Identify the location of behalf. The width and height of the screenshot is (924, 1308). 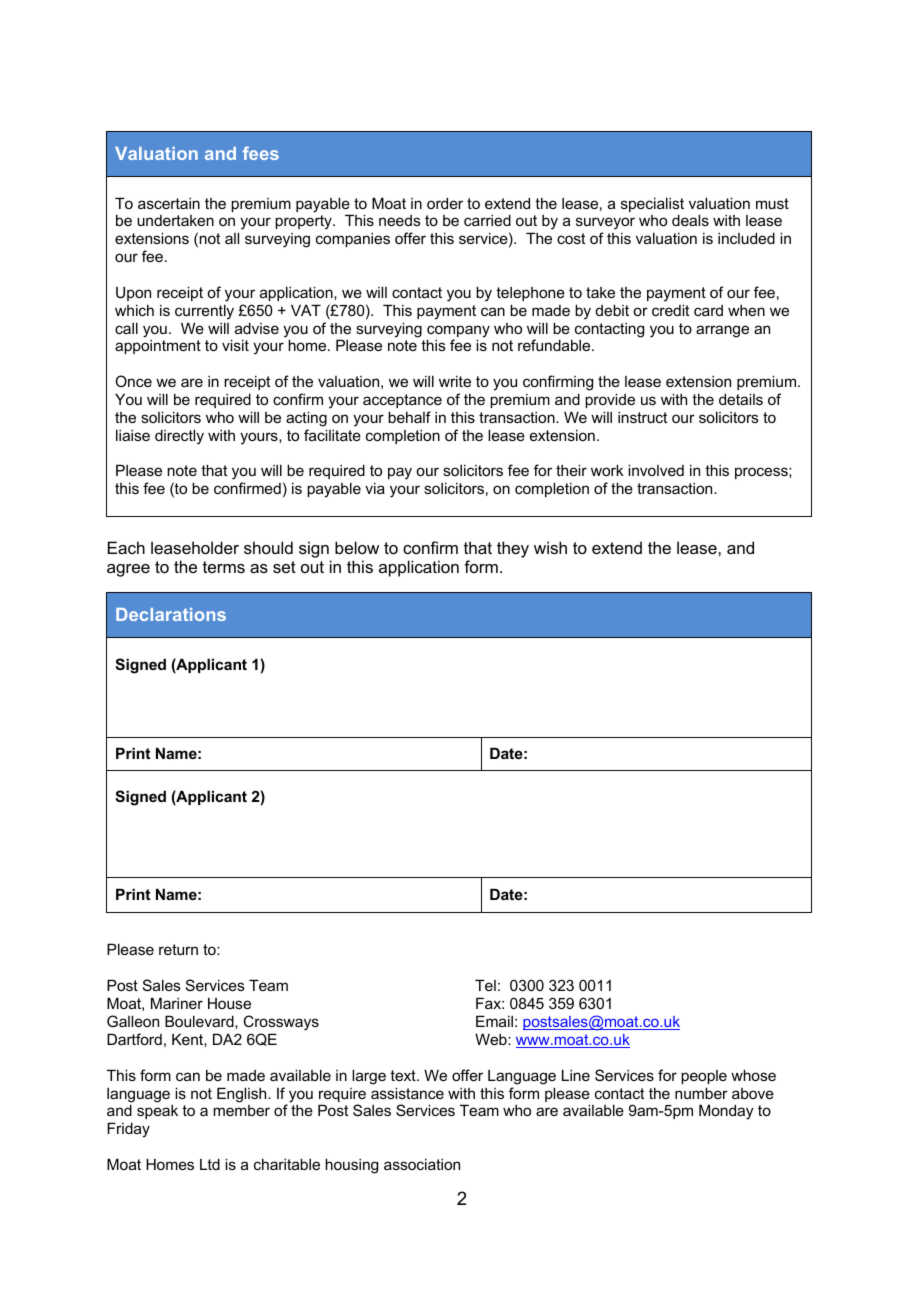
(409, 417).
